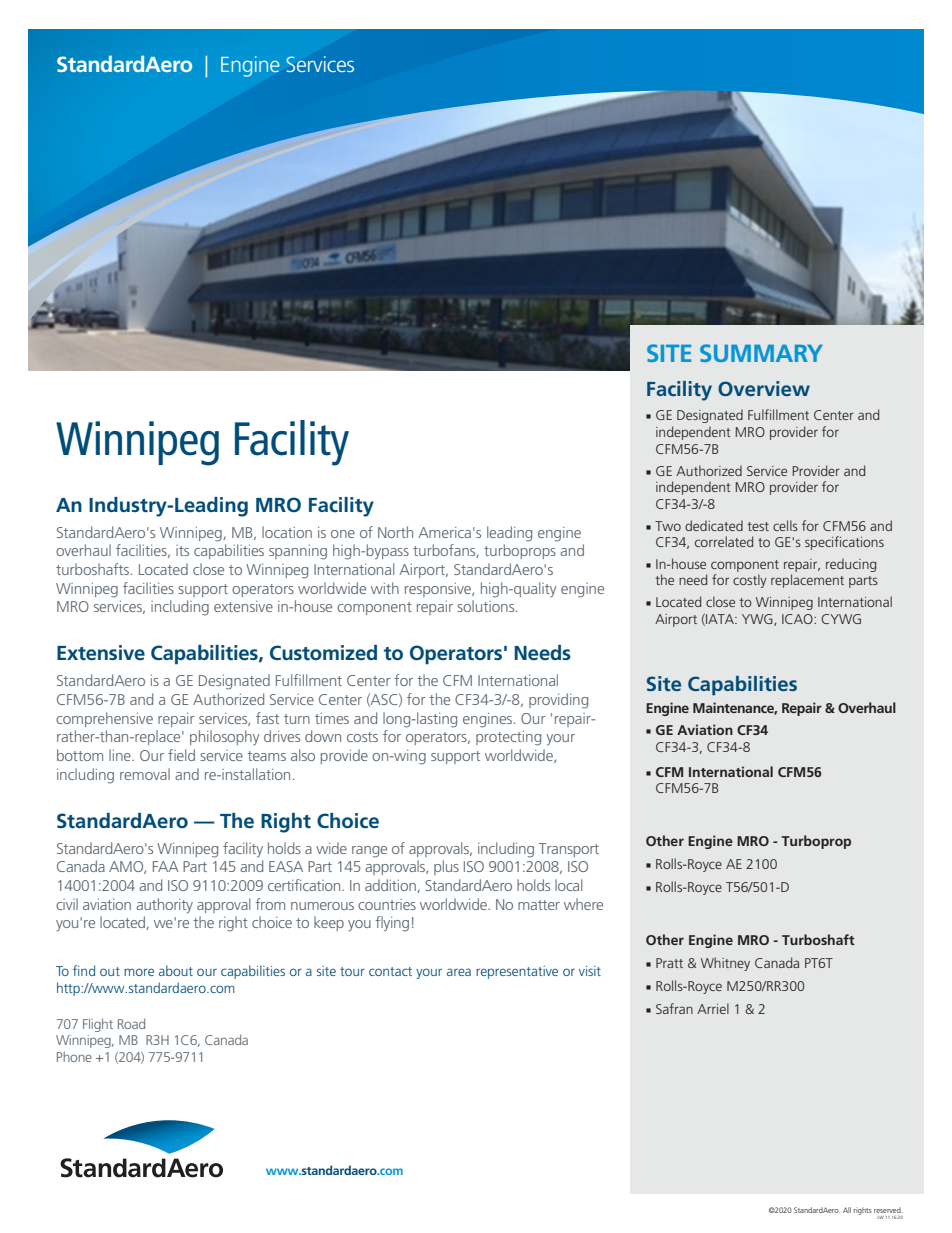  What do you see at coordinates (798, 619) in the document?
I see `ICAO` at bounding box center [798, 619].
